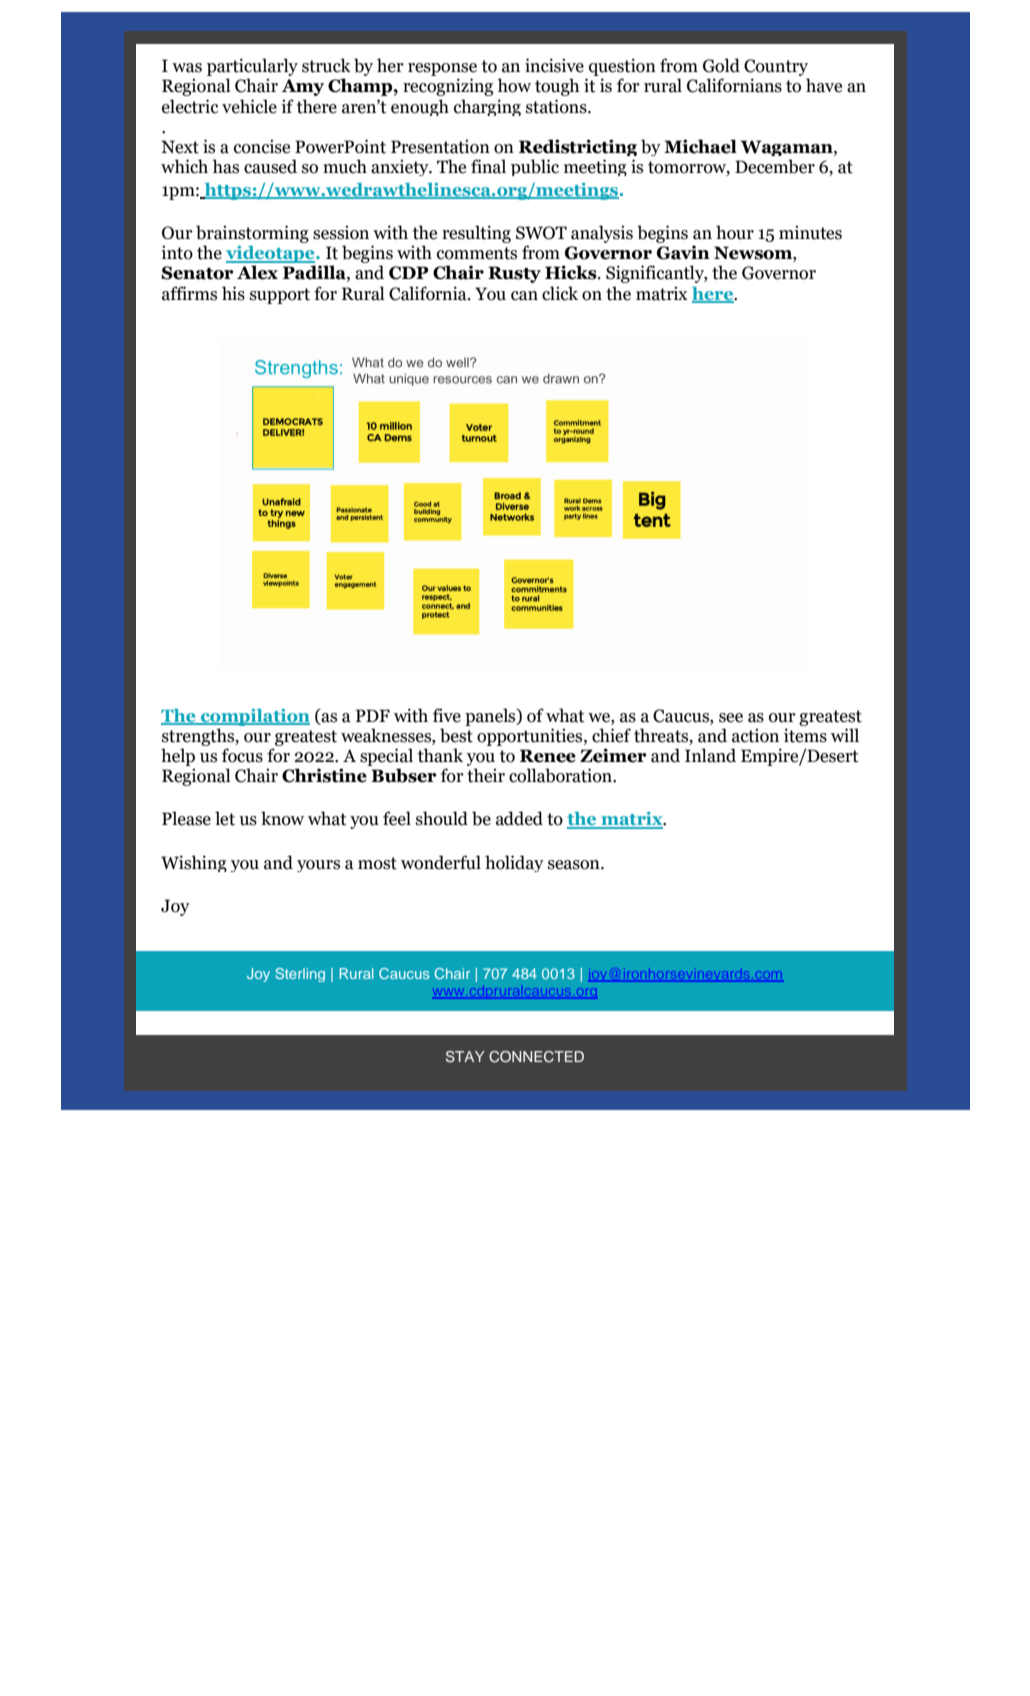 The image size is (1030, 1696). Describe the element at coordinates (491, 717) in the screenshot. I see `panels` at that location.
